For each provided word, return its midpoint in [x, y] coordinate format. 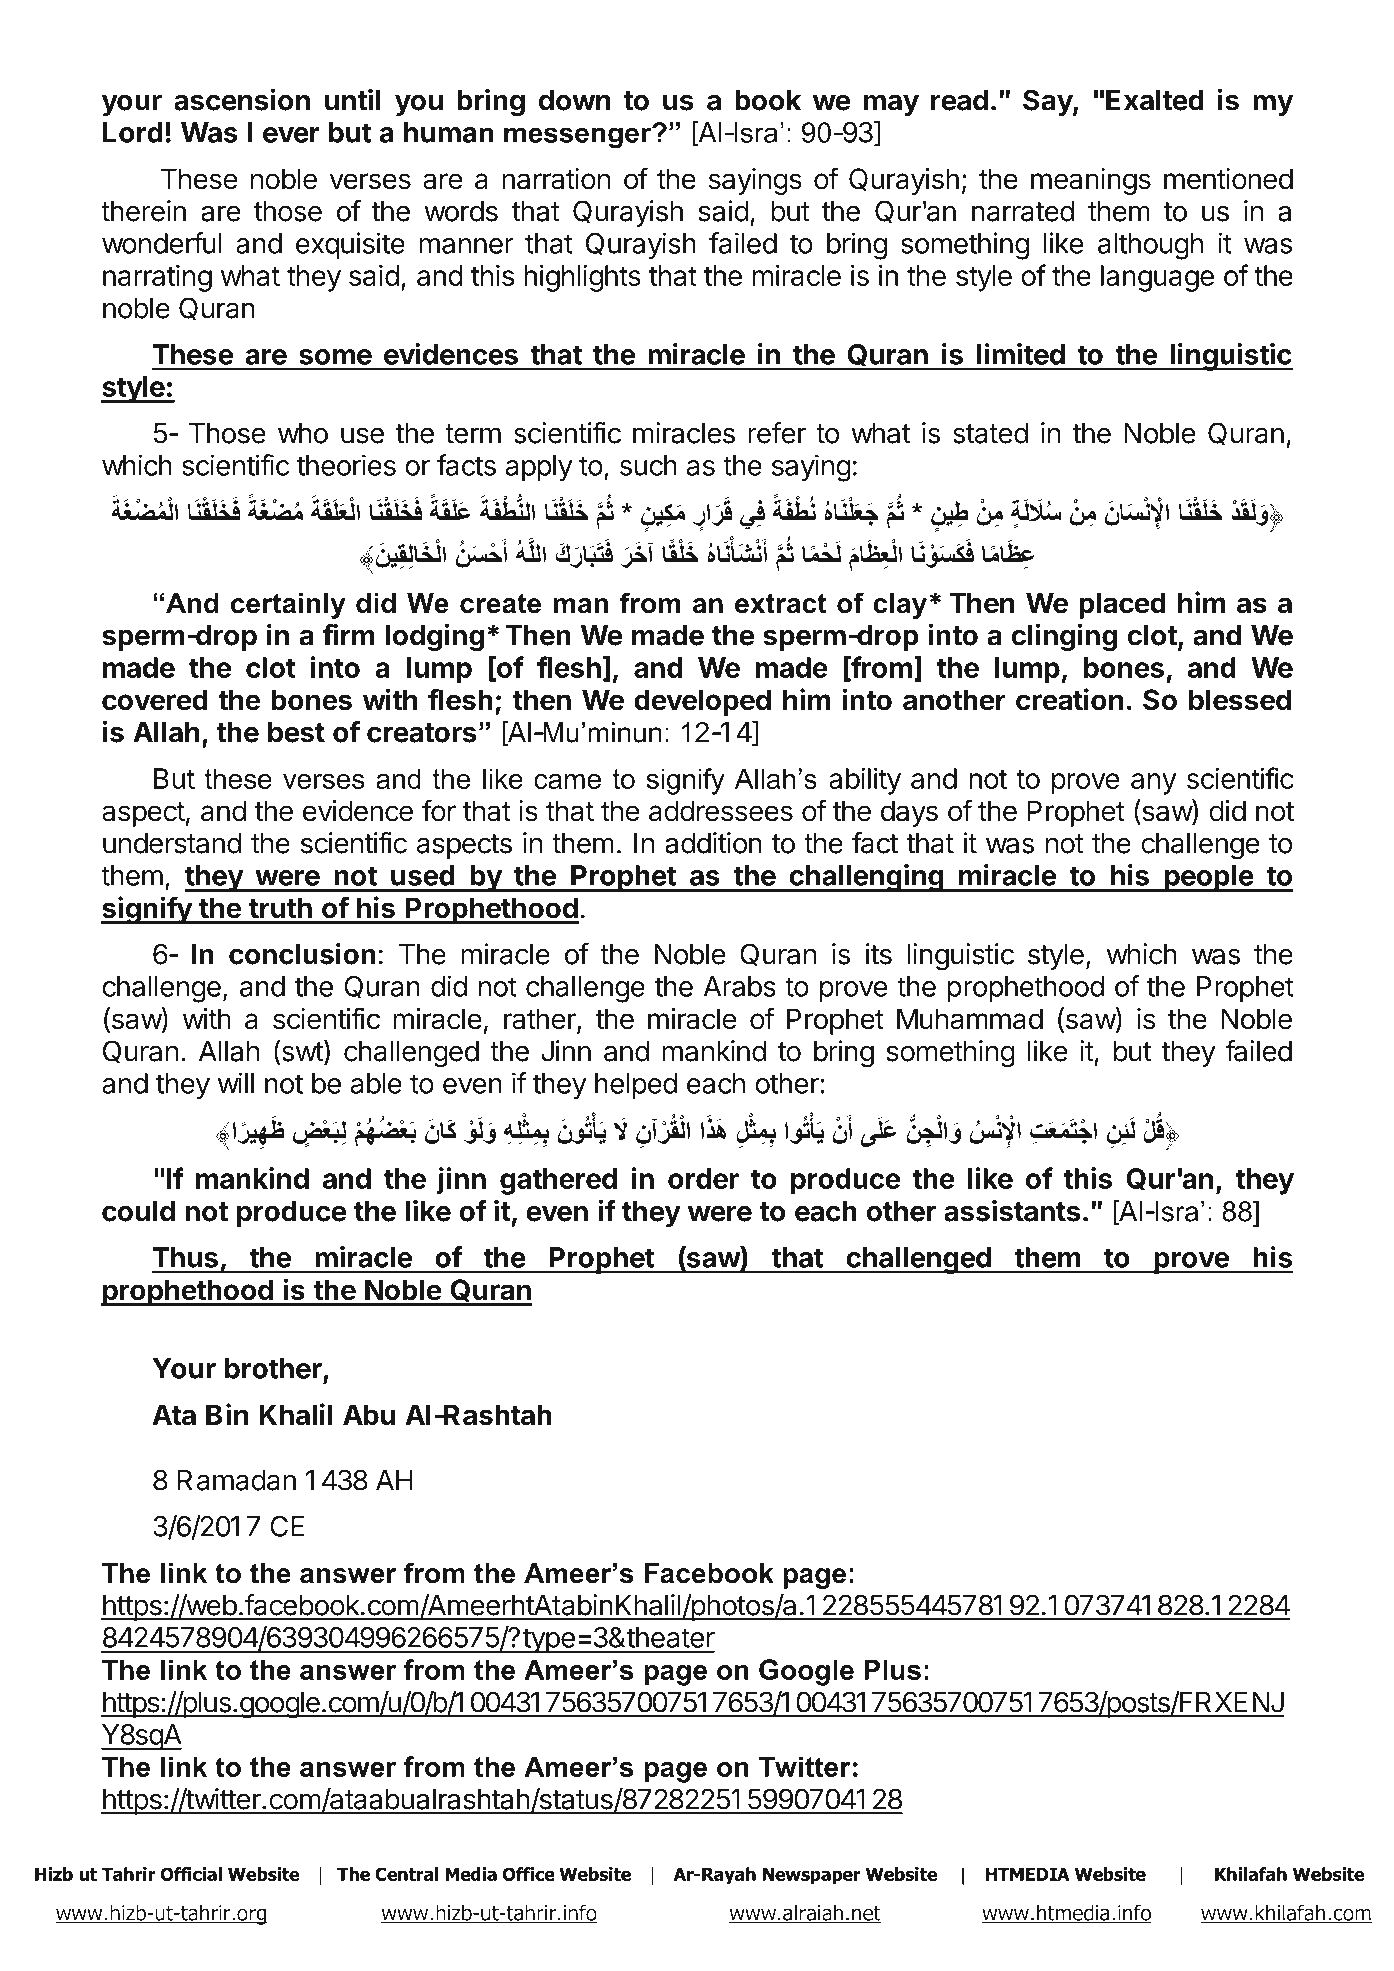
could [138, 1211]
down [575, 100]
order [703, 1178]
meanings [1091, 181]
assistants [1012, 1210]
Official [191, 1874]
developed [702, 702]
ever [291, 135]
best [296, 732]
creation [1070, 699]
